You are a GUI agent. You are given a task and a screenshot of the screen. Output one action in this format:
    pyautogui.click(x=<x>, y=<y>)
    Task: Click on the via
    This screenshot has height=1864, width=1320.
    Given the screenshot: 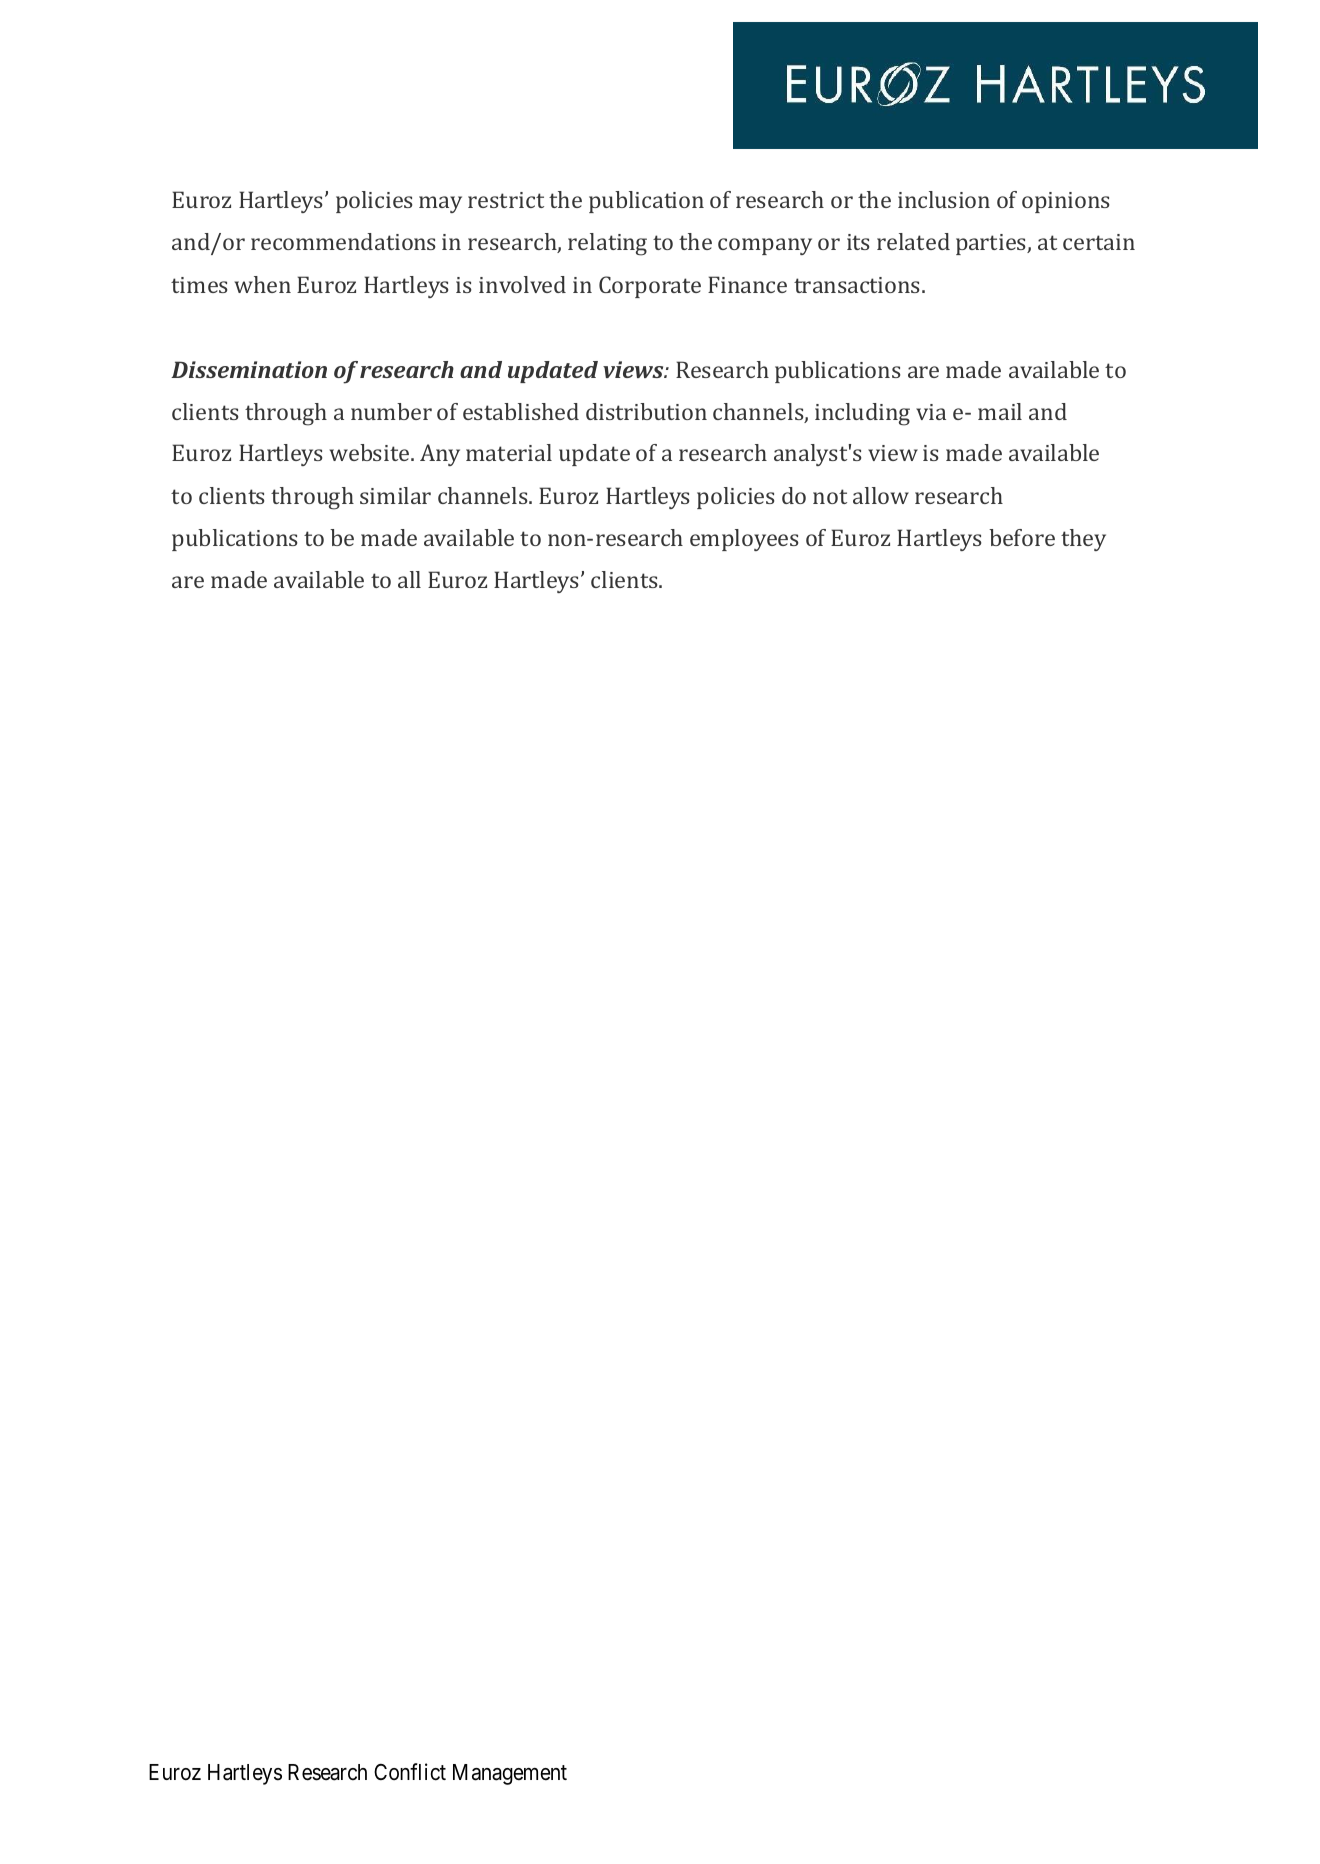 What is the action you would take?
    pyautogui.click(x=931, y=412)
